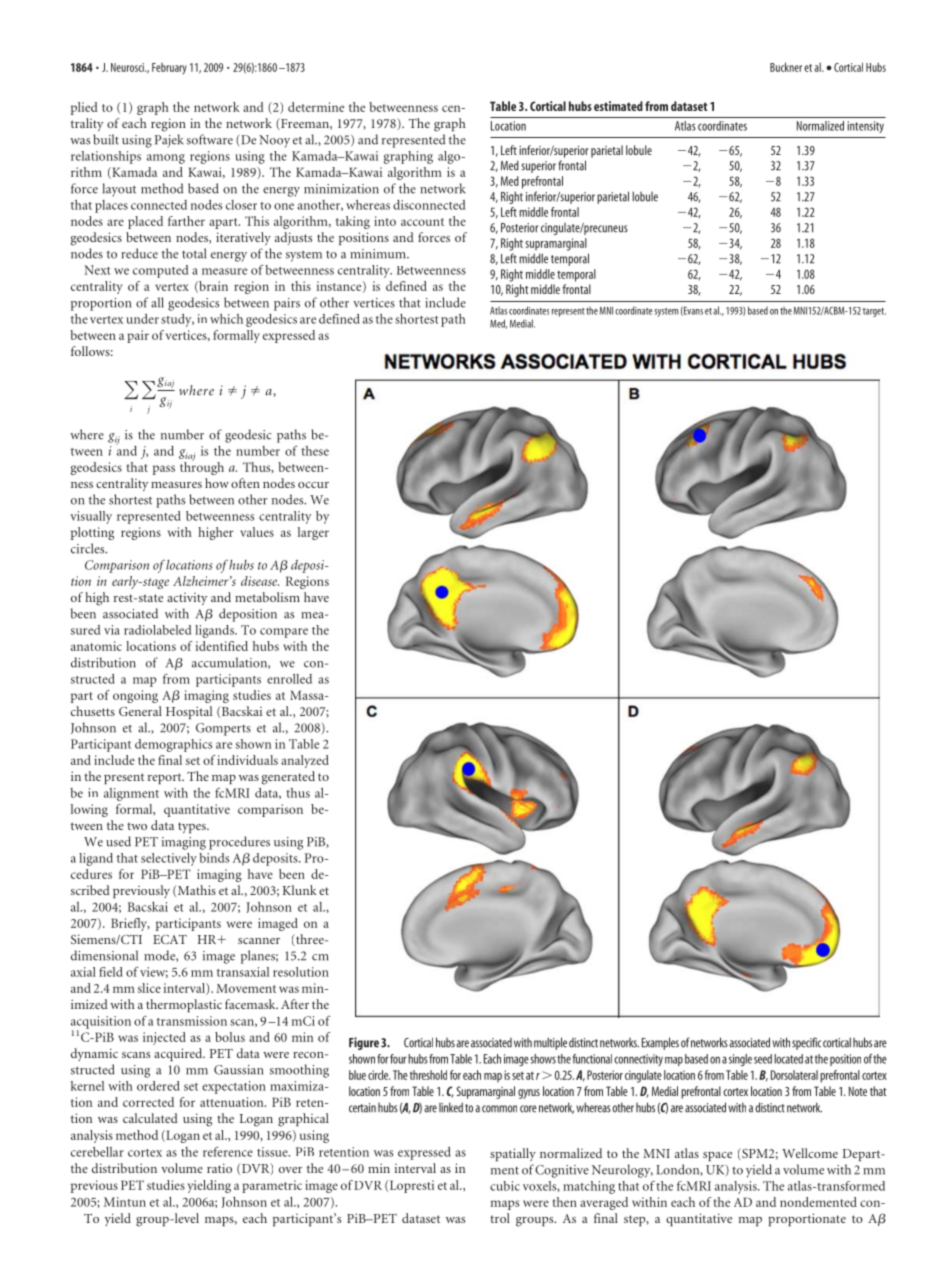 This screenshot has width=952, height=1275. I want to click on larger, so click(313, 533).
